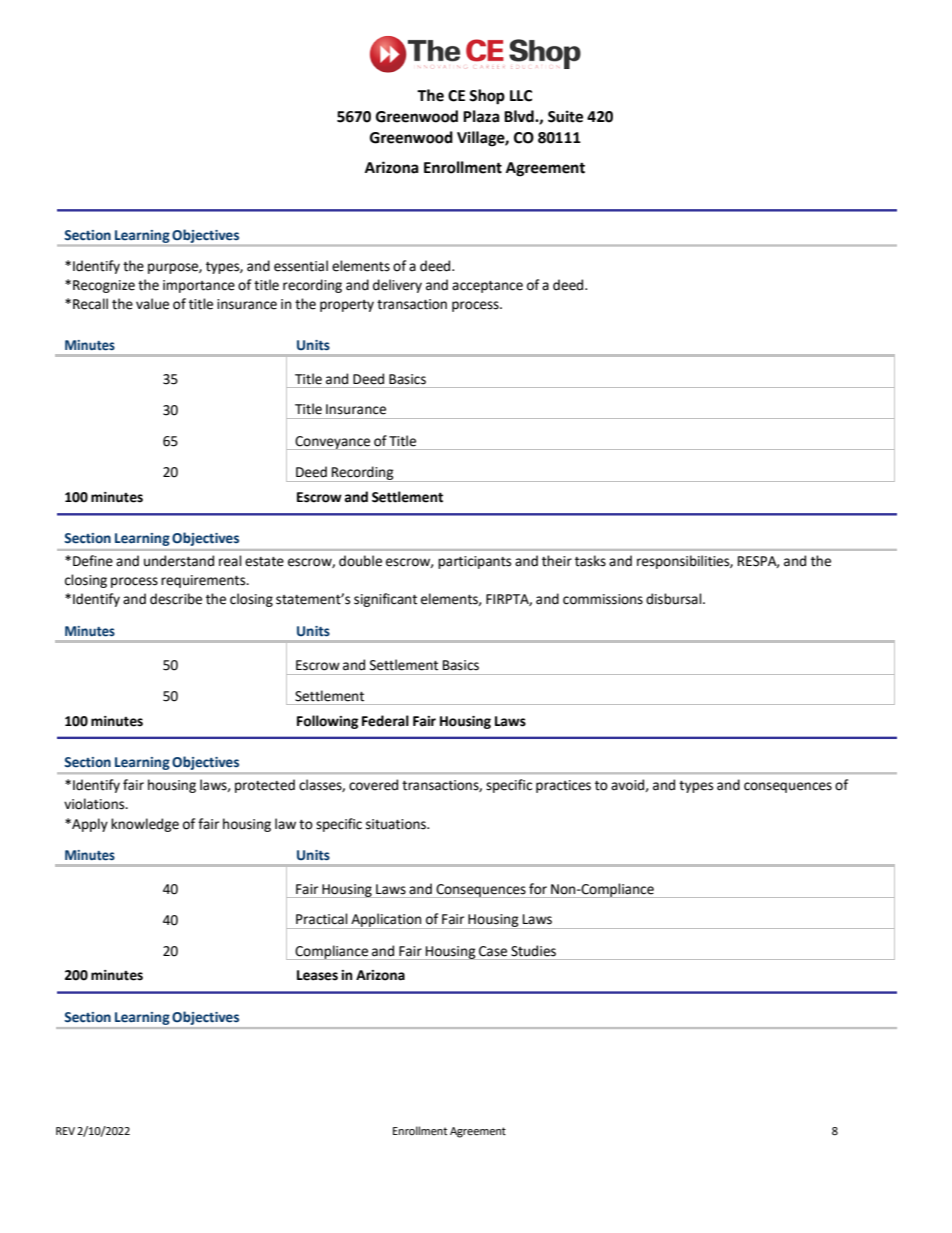  I want to click on Blvd, so click(520, 116).
